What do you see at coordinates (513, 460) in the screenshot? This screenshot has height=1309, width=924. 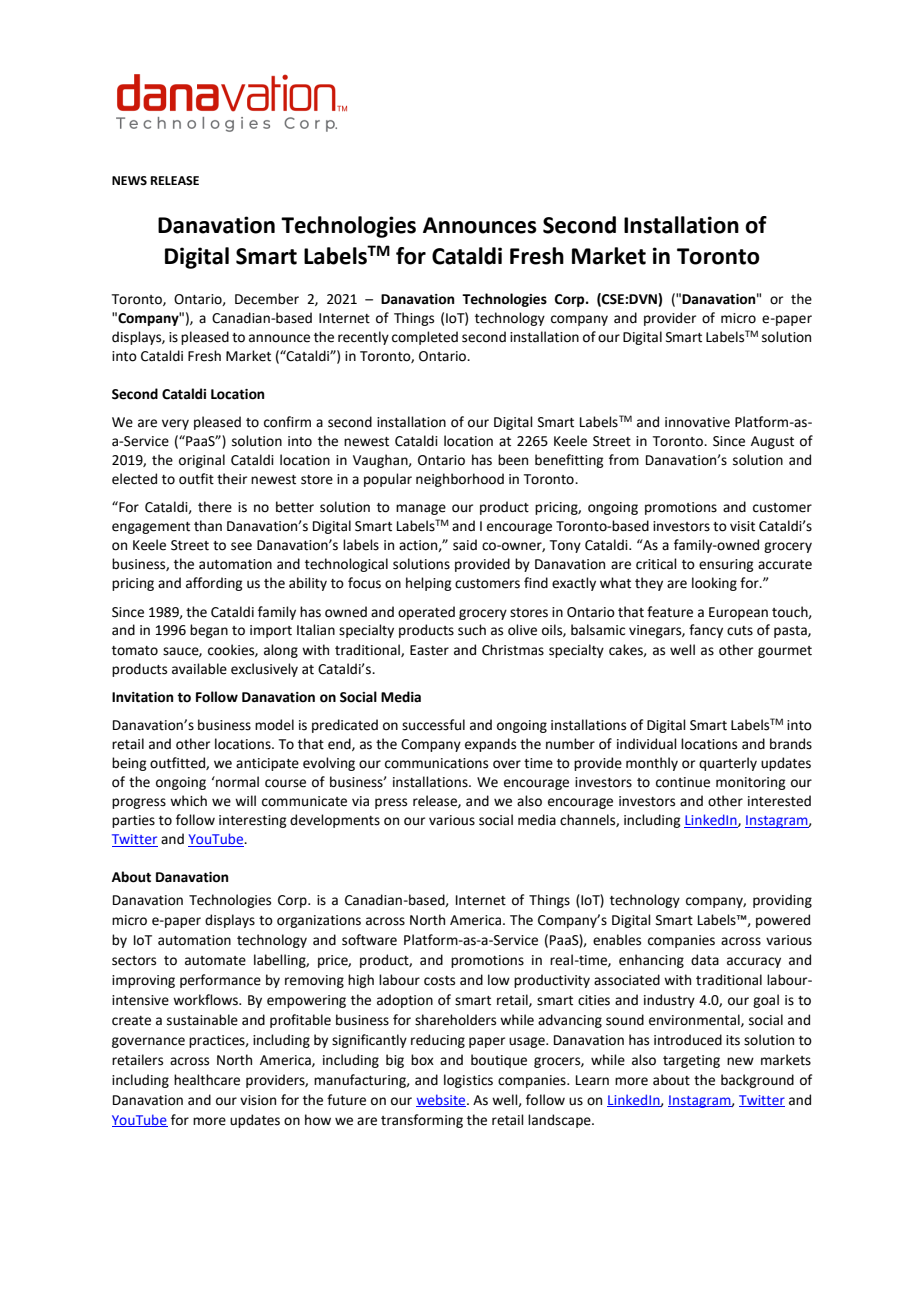 I see `been` at bounding box center [513, 460].
